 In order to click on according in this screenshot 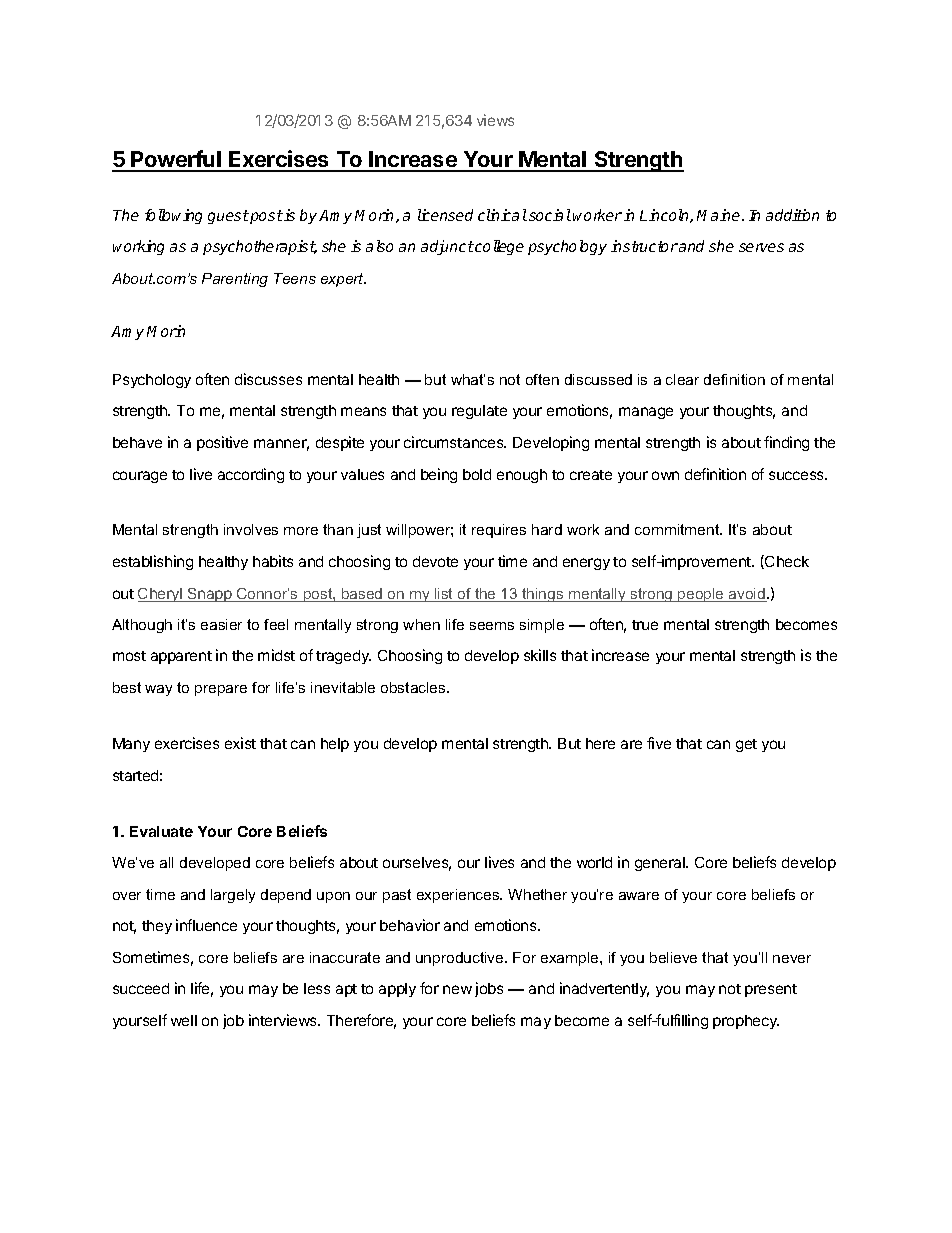, I will do `click(251, 475)`.
